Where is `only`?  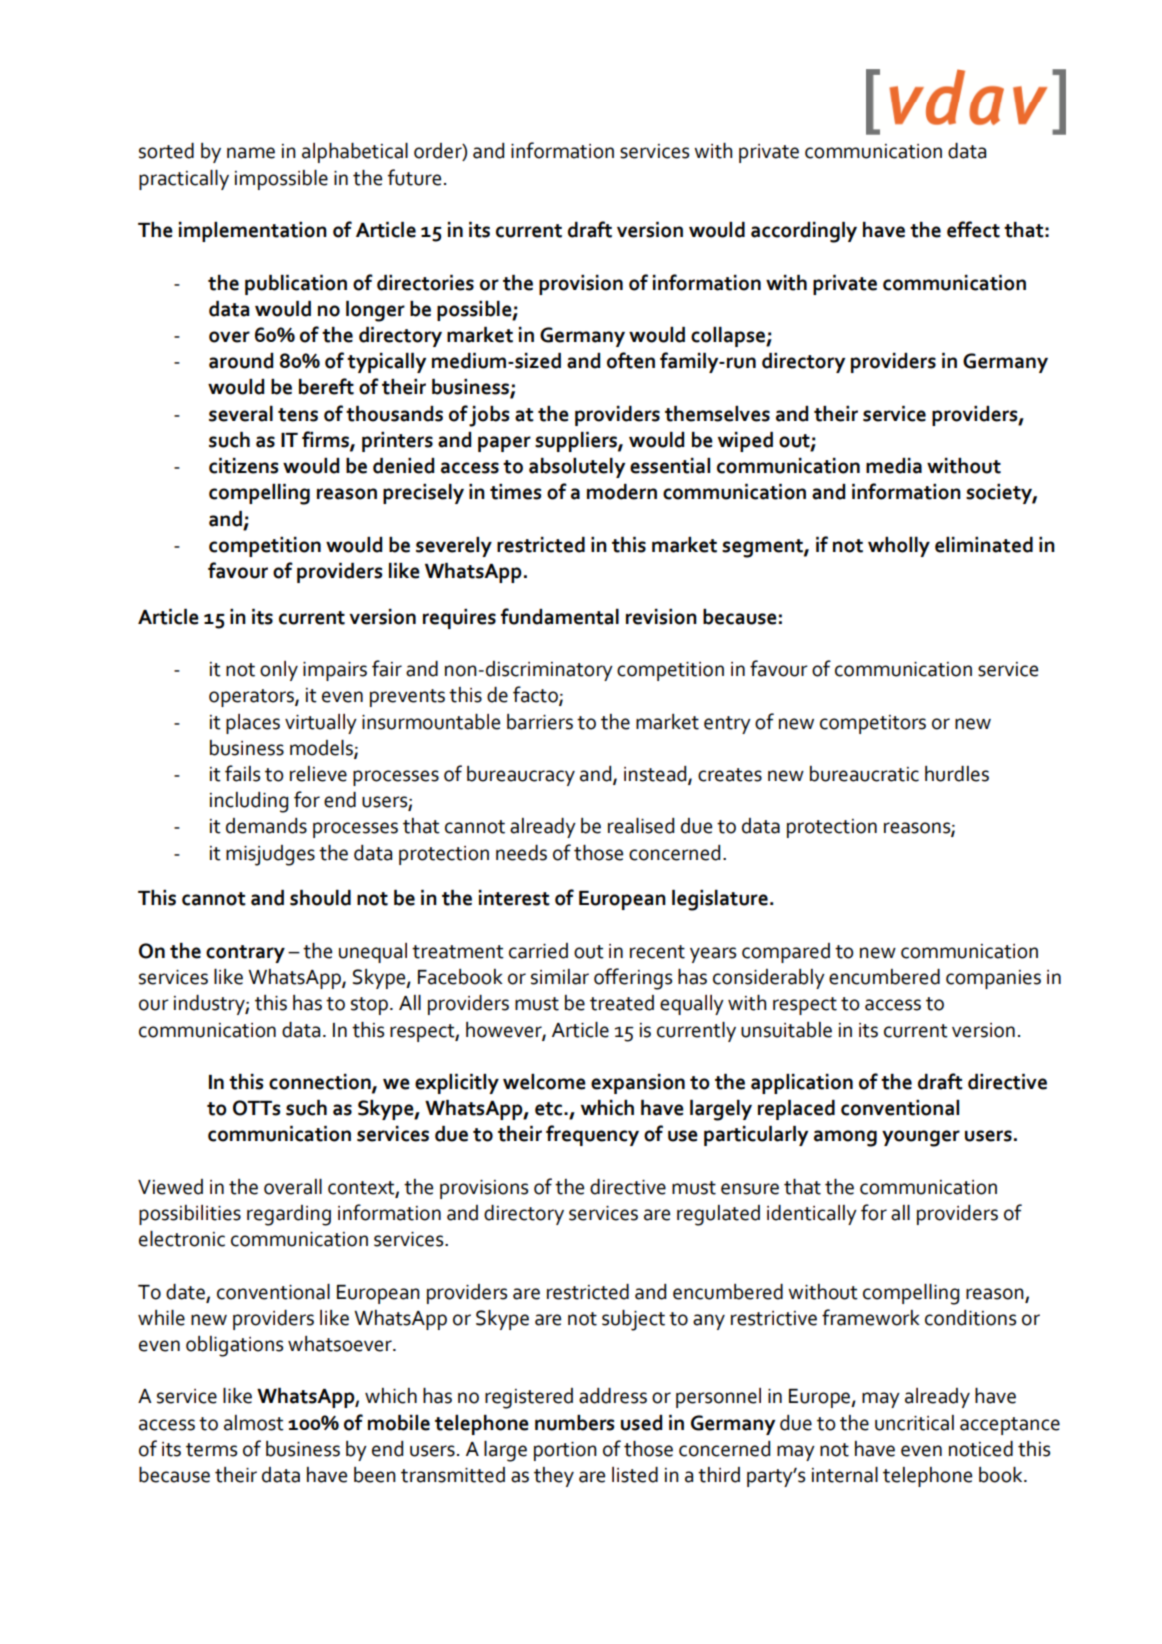 only is located at coordinates (279, 671).
